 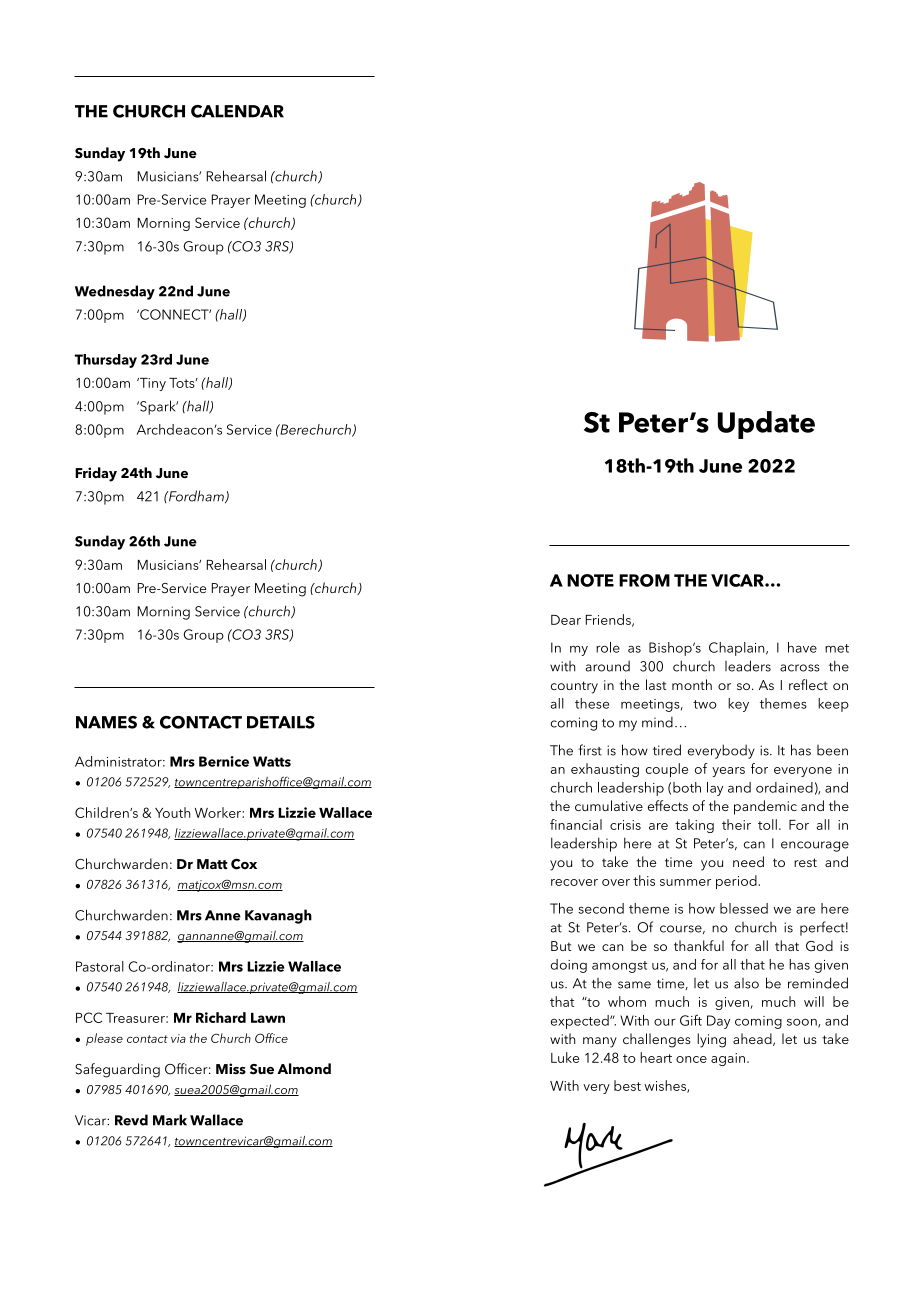 I want to click on Tiny, so click(x=151, y=384).
